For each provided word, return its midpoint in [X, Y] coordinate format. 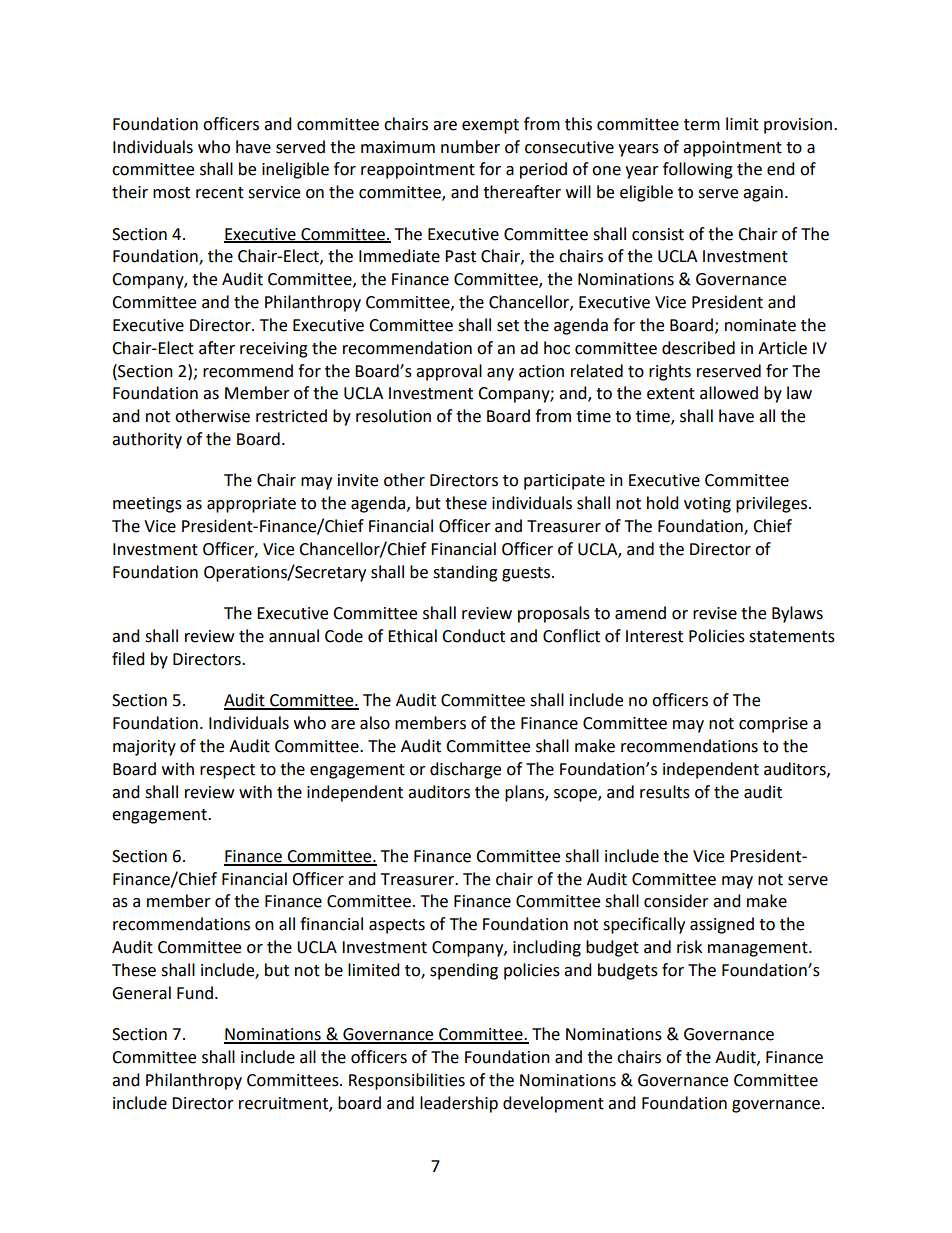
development [553, 1104]
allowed [729, 393]
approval [449, 372]
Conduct [473, 636]
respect [227, 771]
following [698, 170]
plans [525, 793]
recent [220, 193]
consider [676, 901]
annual [294, 636]
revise [715, 613]
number [470, 147]
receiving [274, 350]
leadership [459, 1104]
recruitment [284, 1104]
